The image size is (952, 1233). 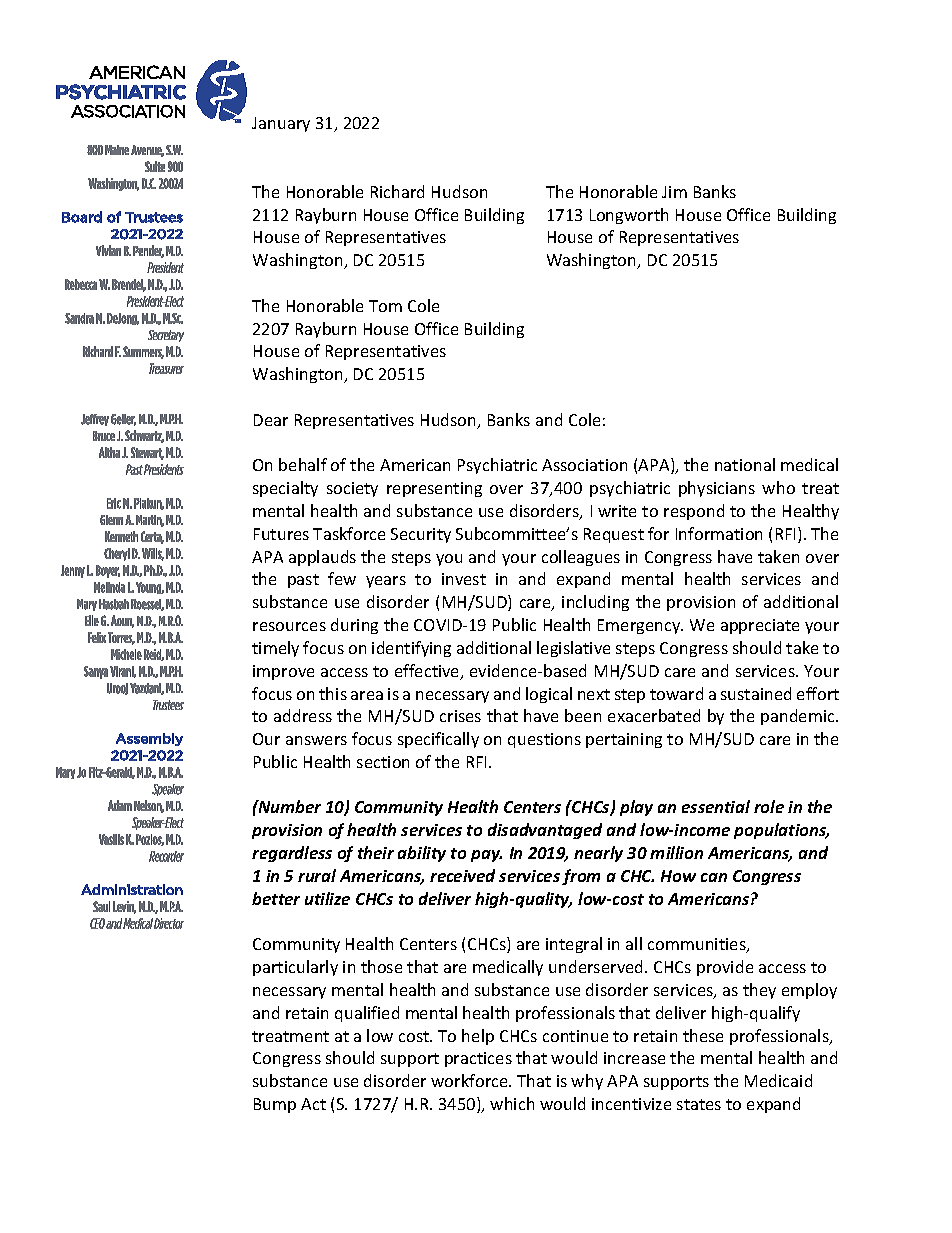 What do you see at coordinates (587, 1082) in the screenshot?
I see `why` at bounding box center [587, 1082].
